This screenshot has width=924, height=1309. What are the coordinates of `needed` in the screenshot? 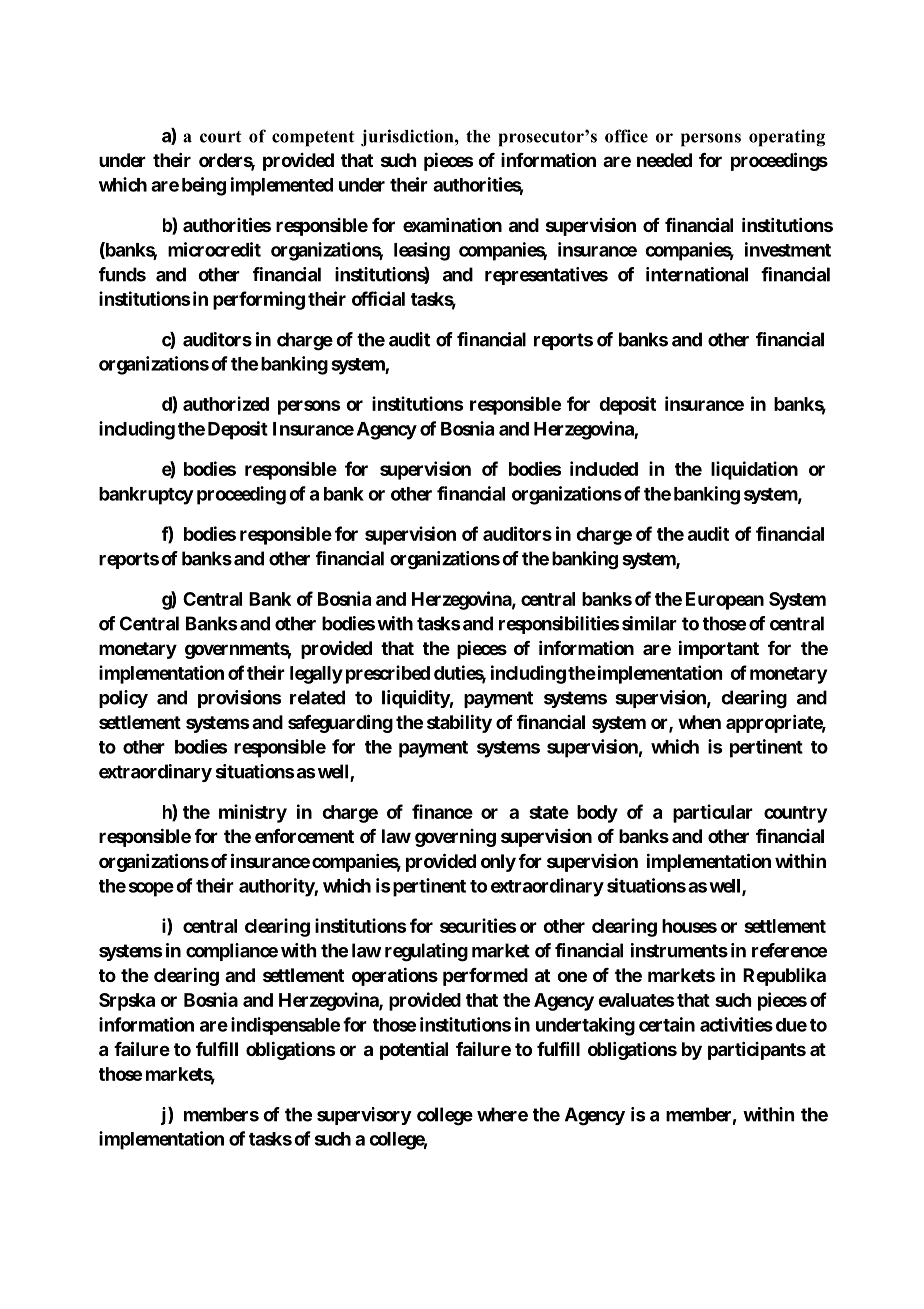 It's located at (664, 160).
